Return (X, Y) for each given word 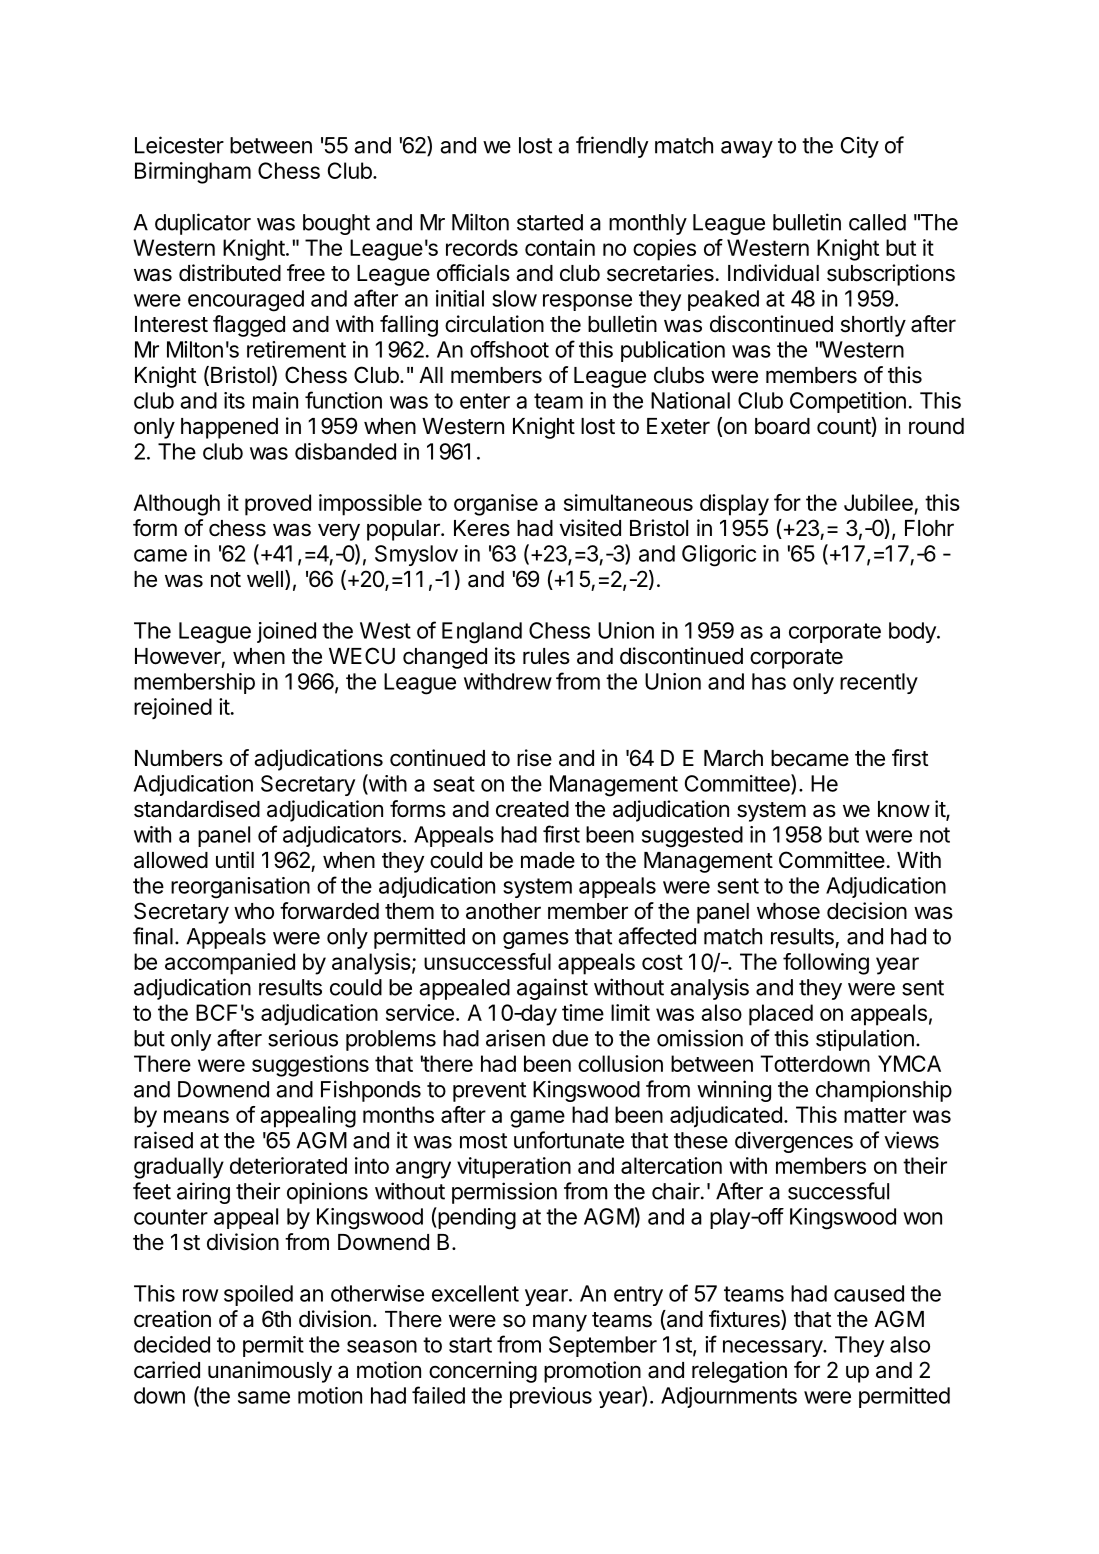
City (860, 147)
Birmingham (193, 173)
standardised (197, 809)
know (904, 809)
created (532, 809)
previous (551, 1397)
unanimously (270, 1372)
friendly (612, 147)
